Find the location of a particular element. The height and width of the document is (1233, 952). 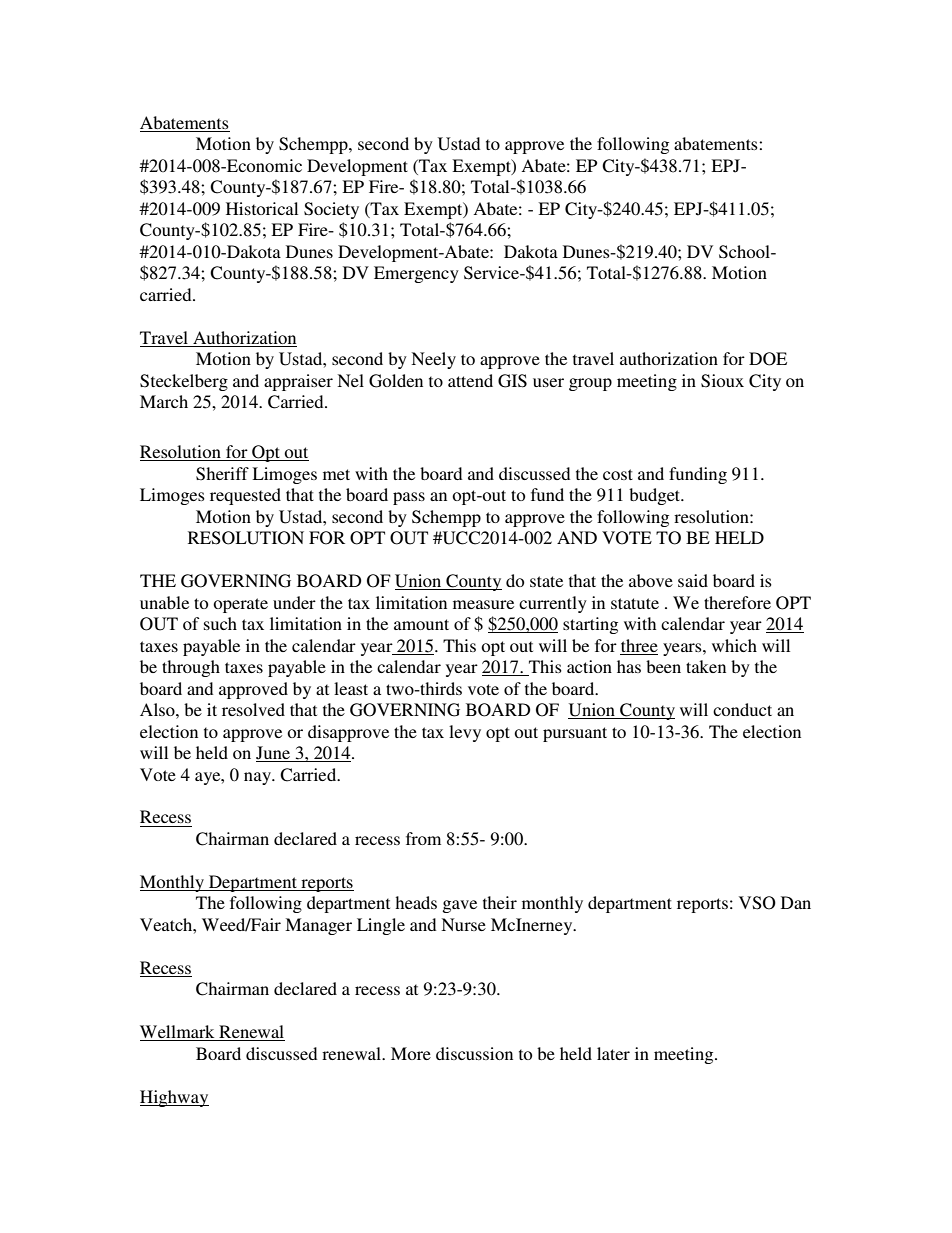

Highway is located at coordinates (174, 1098).
